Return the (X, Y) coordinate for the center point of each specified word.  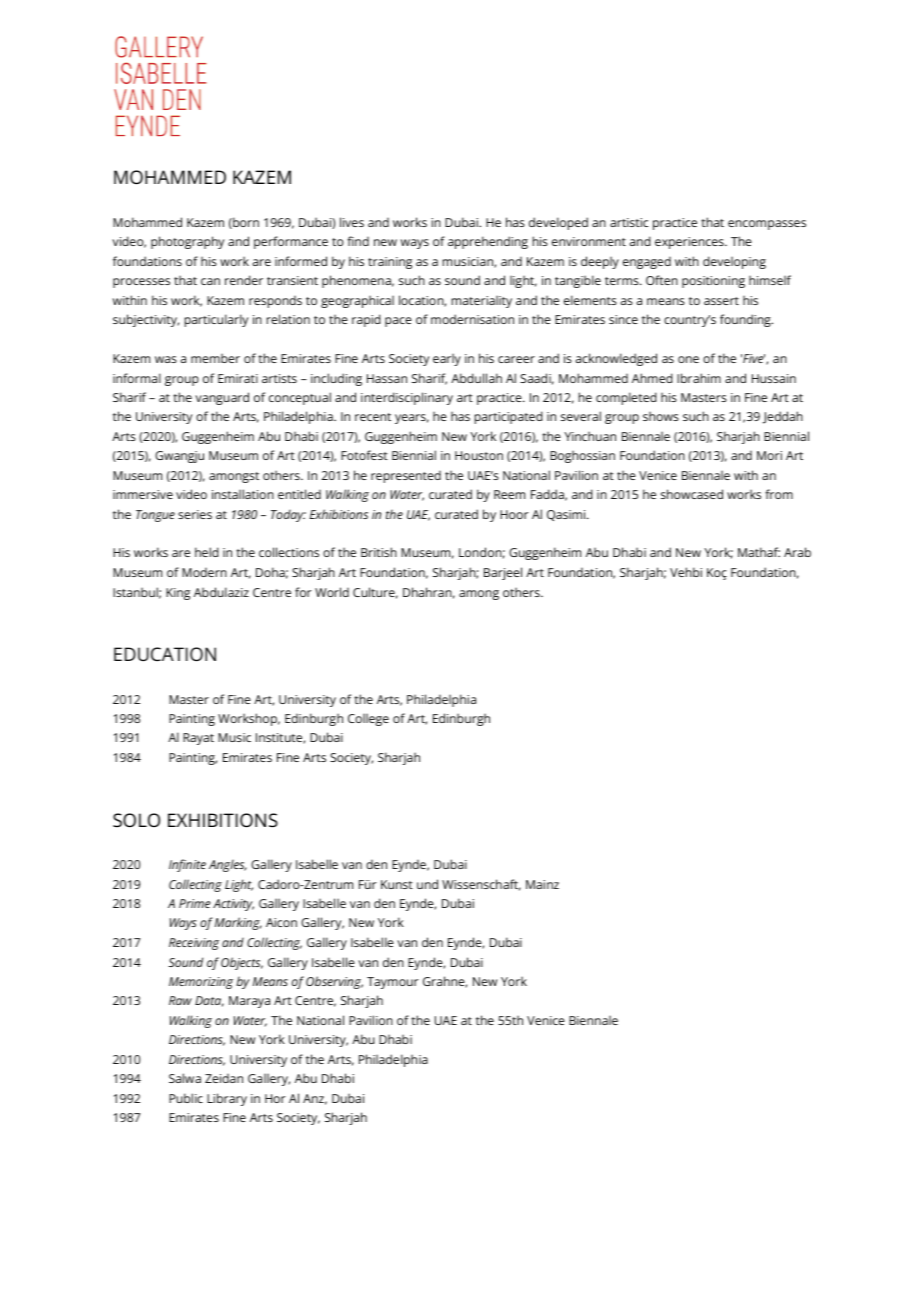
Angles (228, 865)
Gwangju (179, 457)
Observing (334, 982)
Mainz (542, 884)
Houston (479, 455)
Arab (797, 552)
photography (187, 242)
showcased (692, 494)
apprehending (488, 242)
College (368, 719)
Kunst (397, 884)
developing (734, 262)
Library (227, 1099)
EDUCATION (165, 654)
